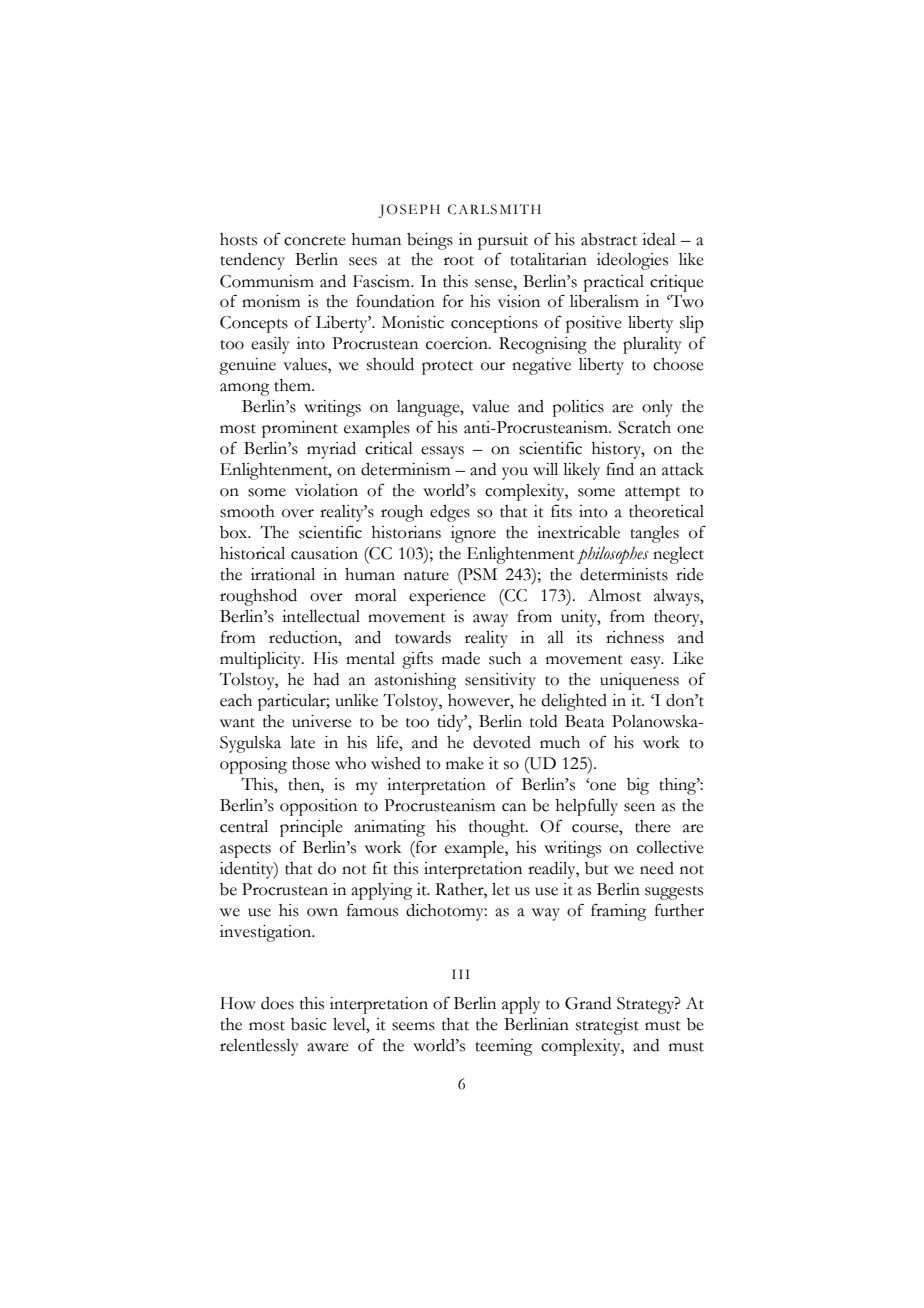  What do you see at coordinates (261, 660) in the page?
I see `multiplicity` at bounding box center [261, 660].
